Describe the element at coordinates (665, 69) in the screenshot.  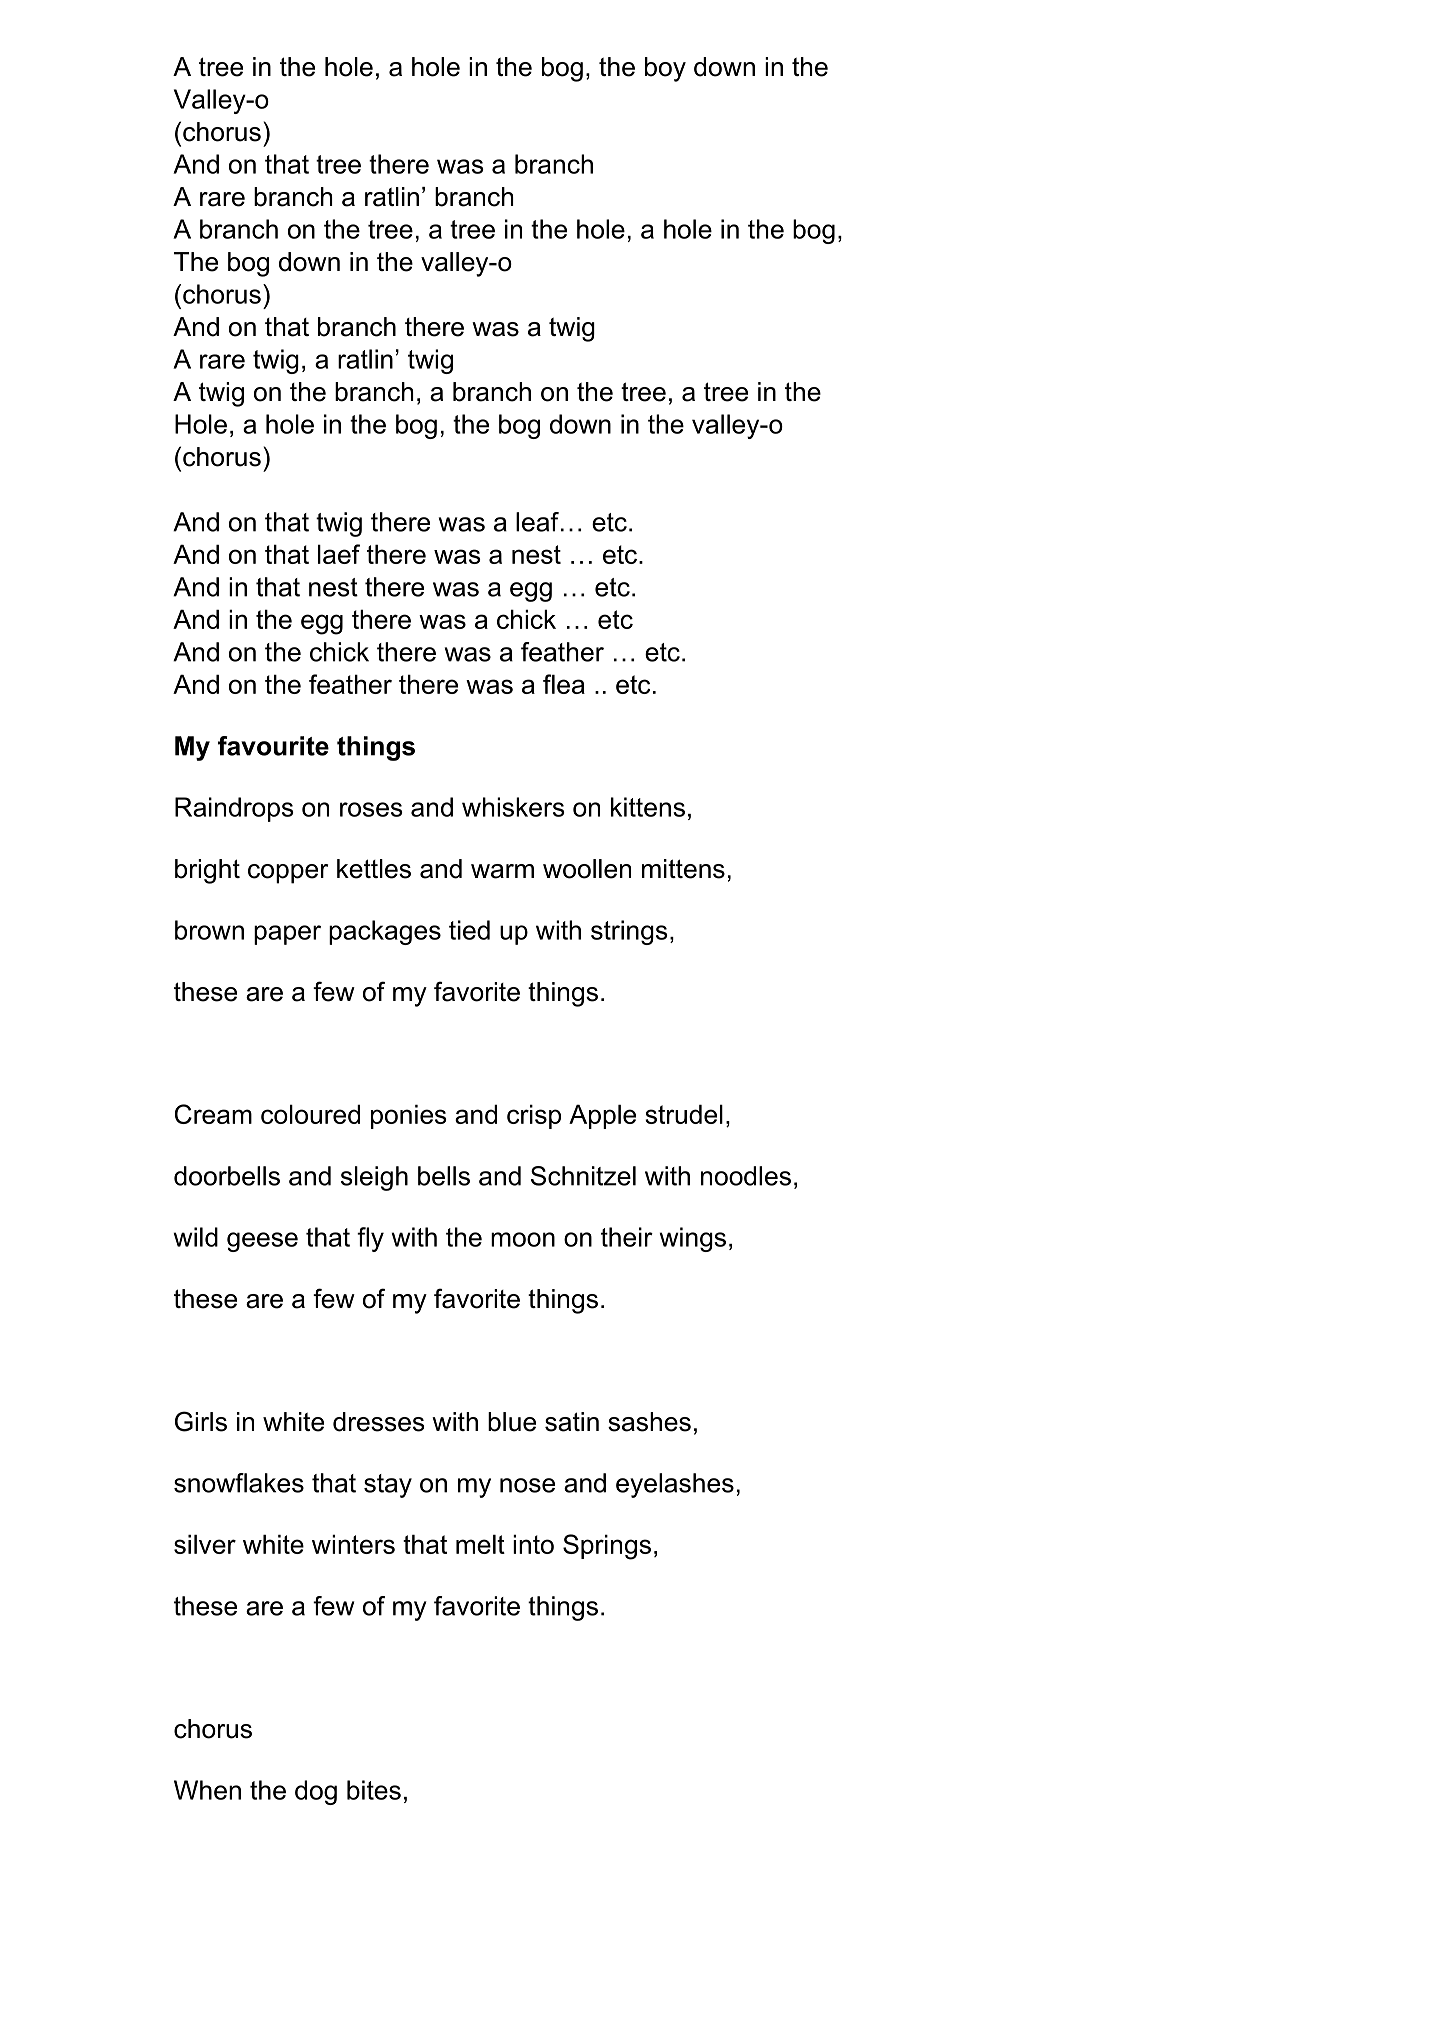
I see `boy` at that location.
